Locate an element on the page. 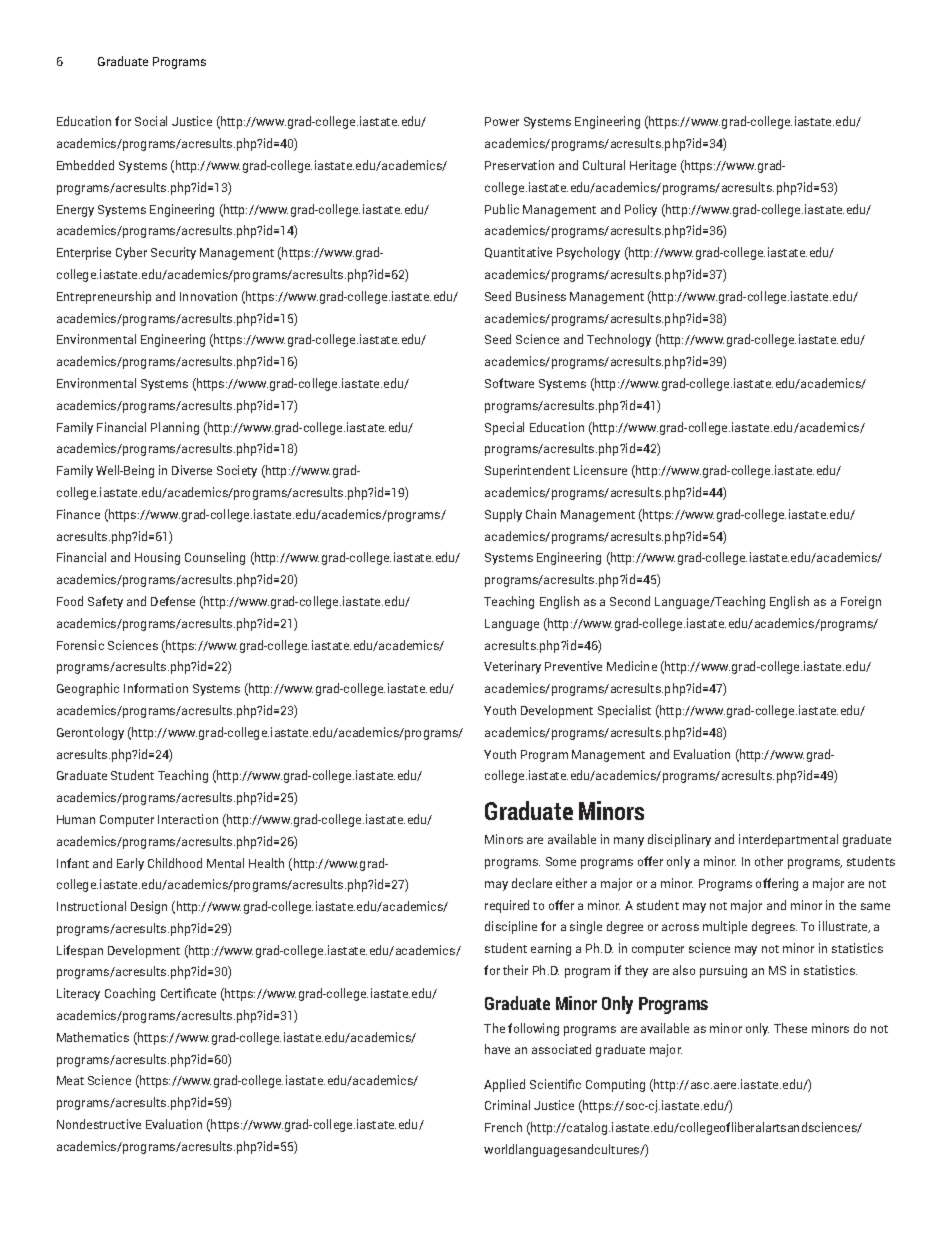  Some is located at coordinates (561, 861).
